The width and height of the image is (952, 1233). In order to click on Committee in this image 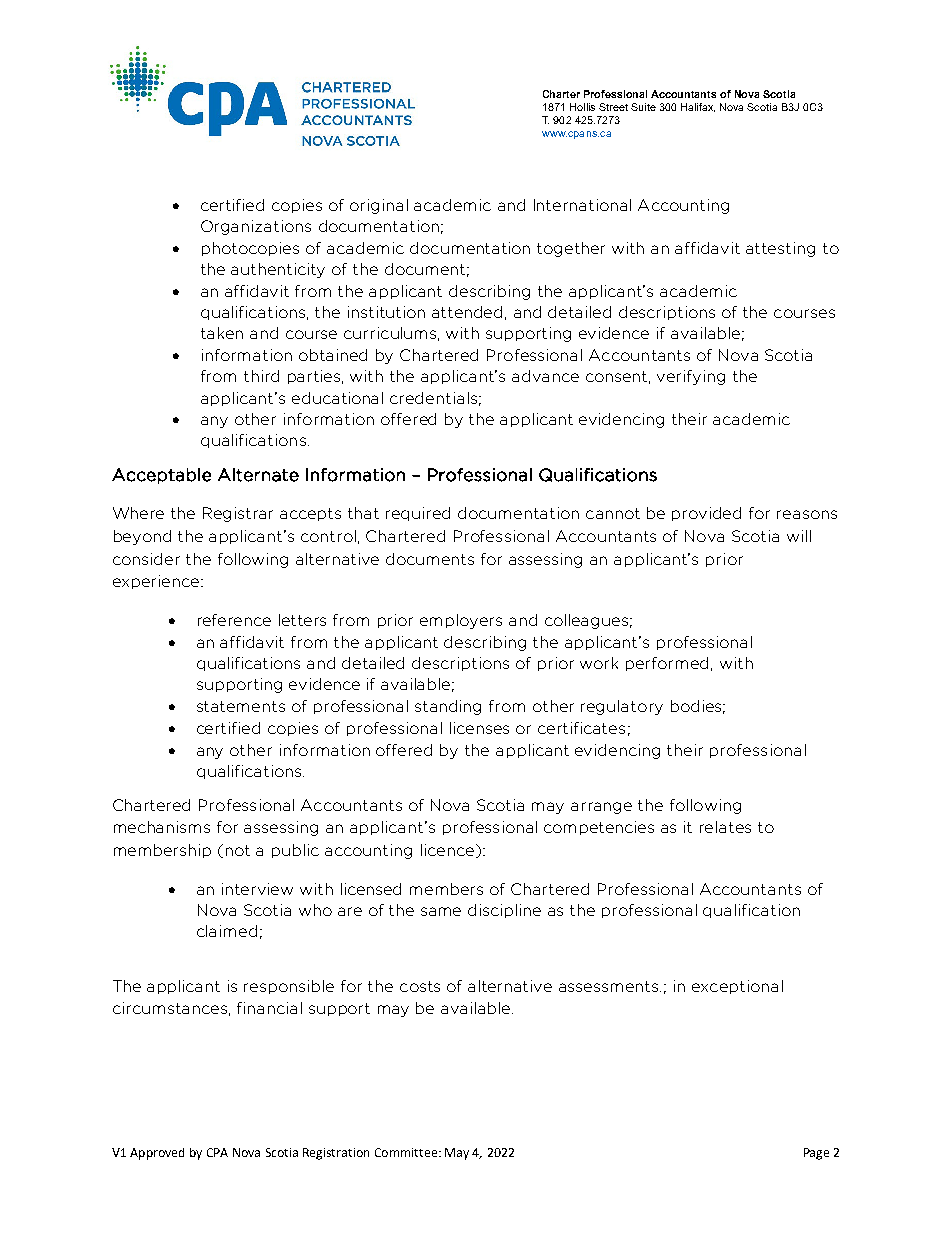, I will do `click(406, 1152)`.
